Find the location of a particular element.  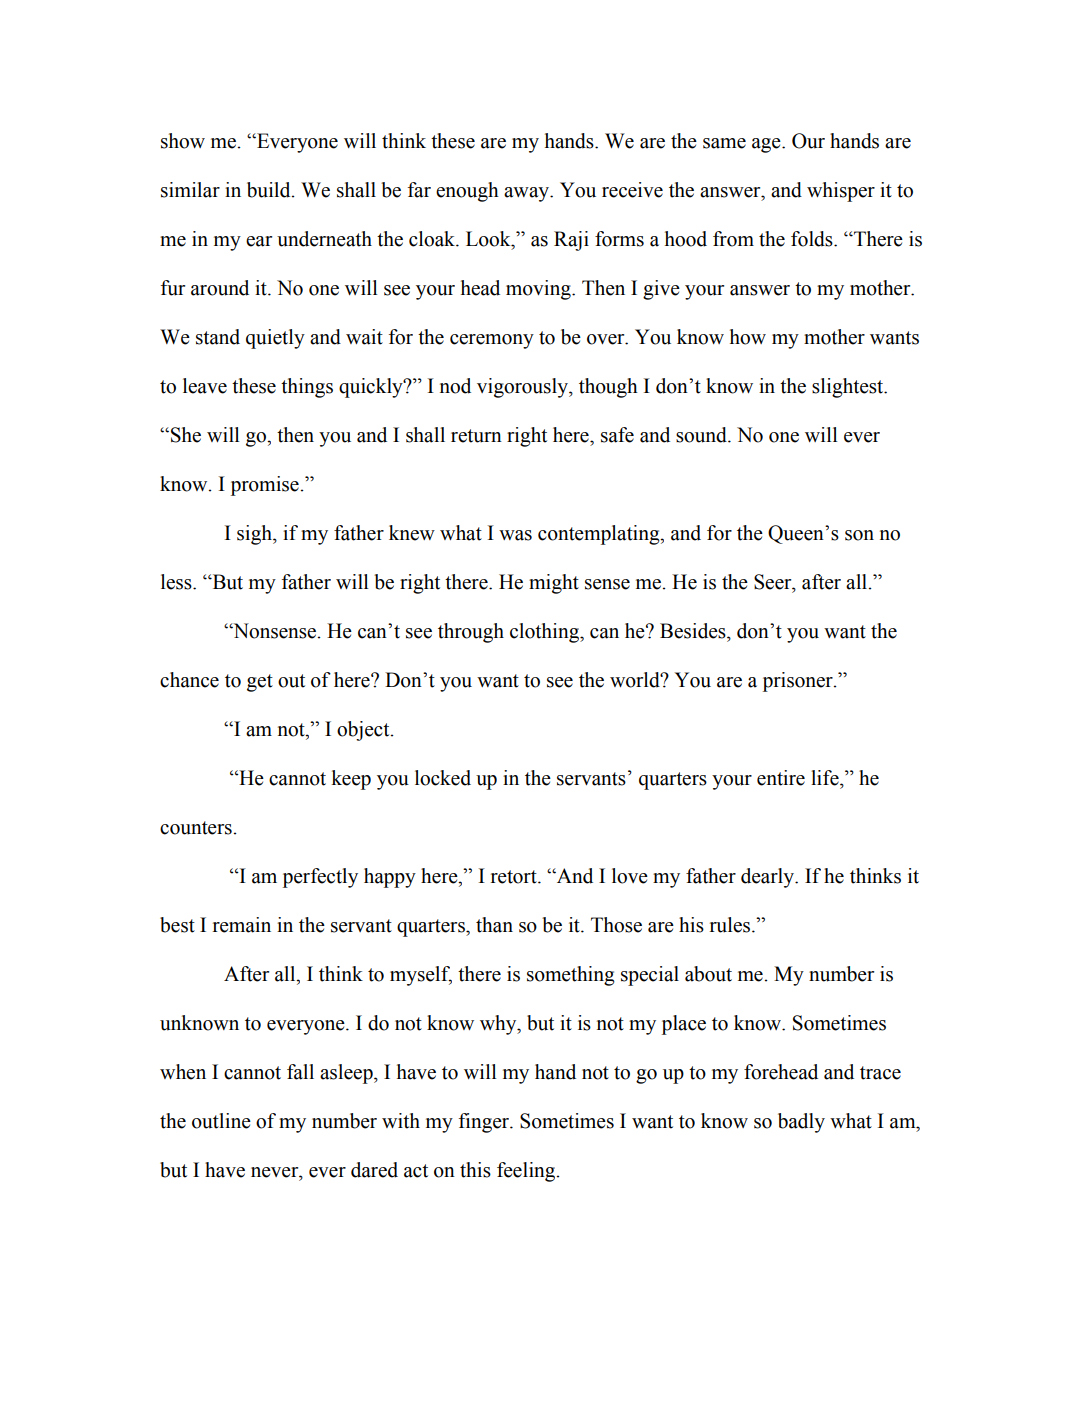

build is located at coordinates (270, 190).
